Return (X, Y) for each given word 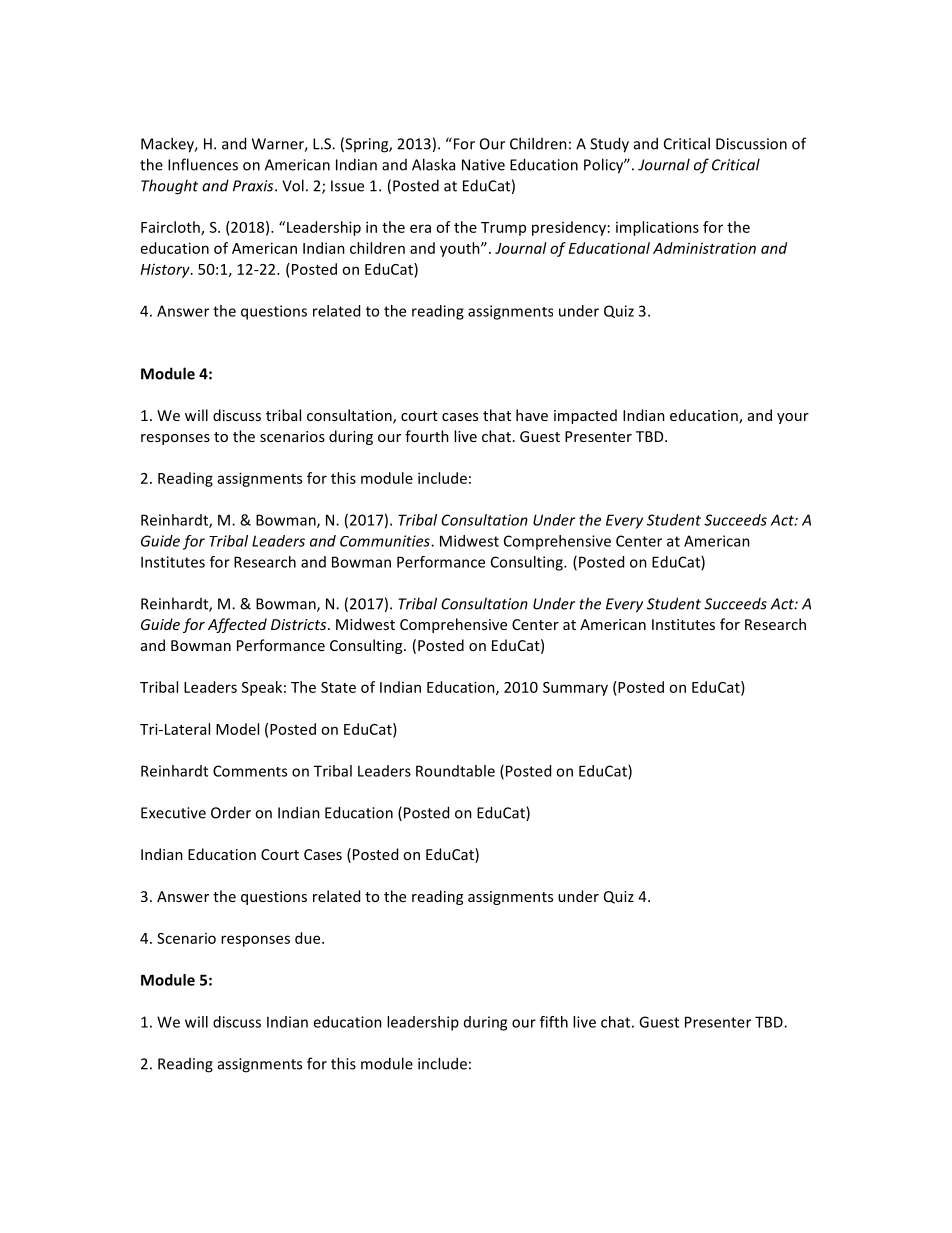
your (793, 418)
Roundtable (455, 771)
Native (483, 165)
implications (657, 228)
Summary (575, 689)
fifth (554, 1022)
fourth (427, 436)
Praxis (254, 186)
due (309, 938)
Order (231, 812)
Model (237, 729)
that (497, 415)
